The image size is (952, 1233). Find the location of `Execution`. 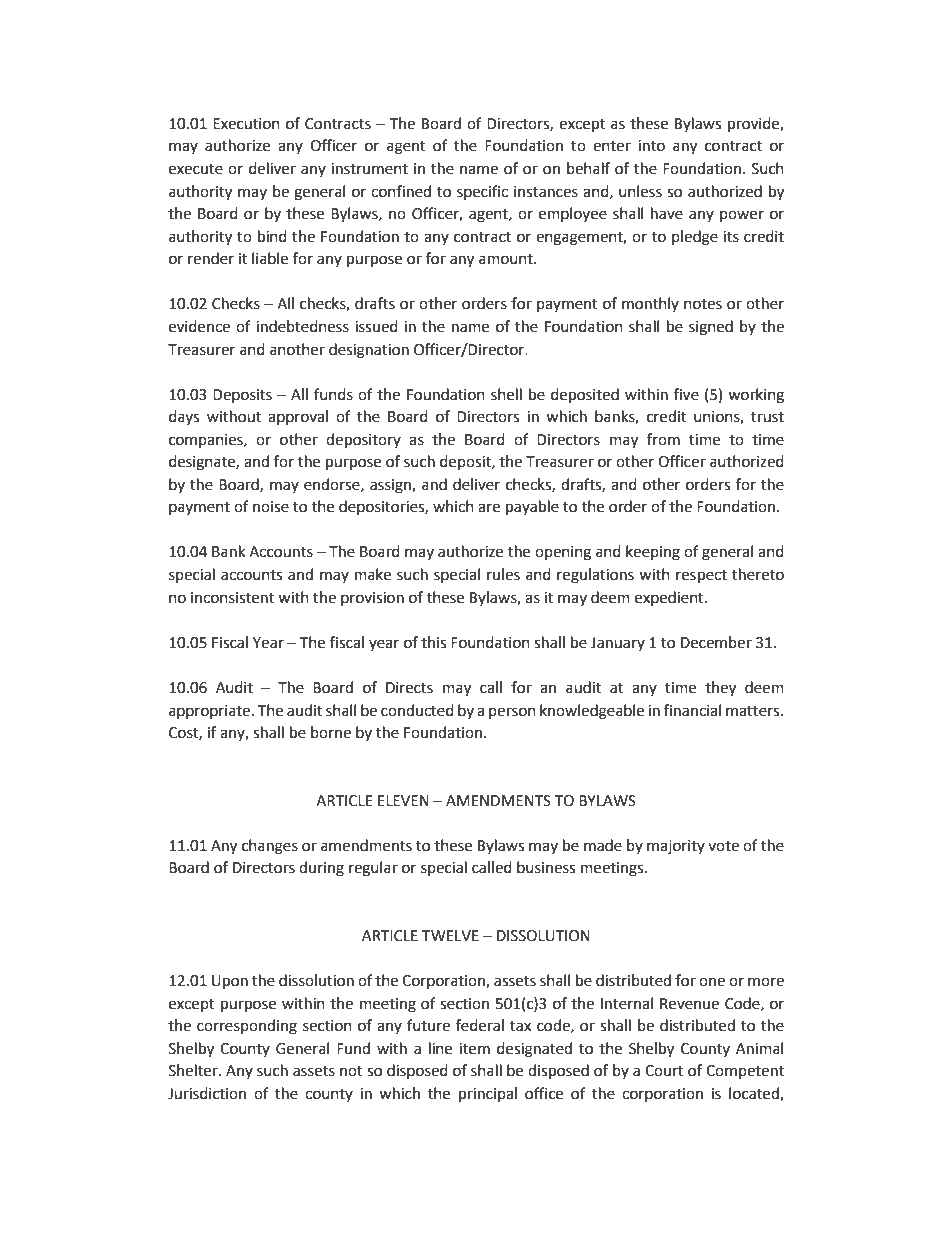

Execution is located at coordinates (246, 124).
